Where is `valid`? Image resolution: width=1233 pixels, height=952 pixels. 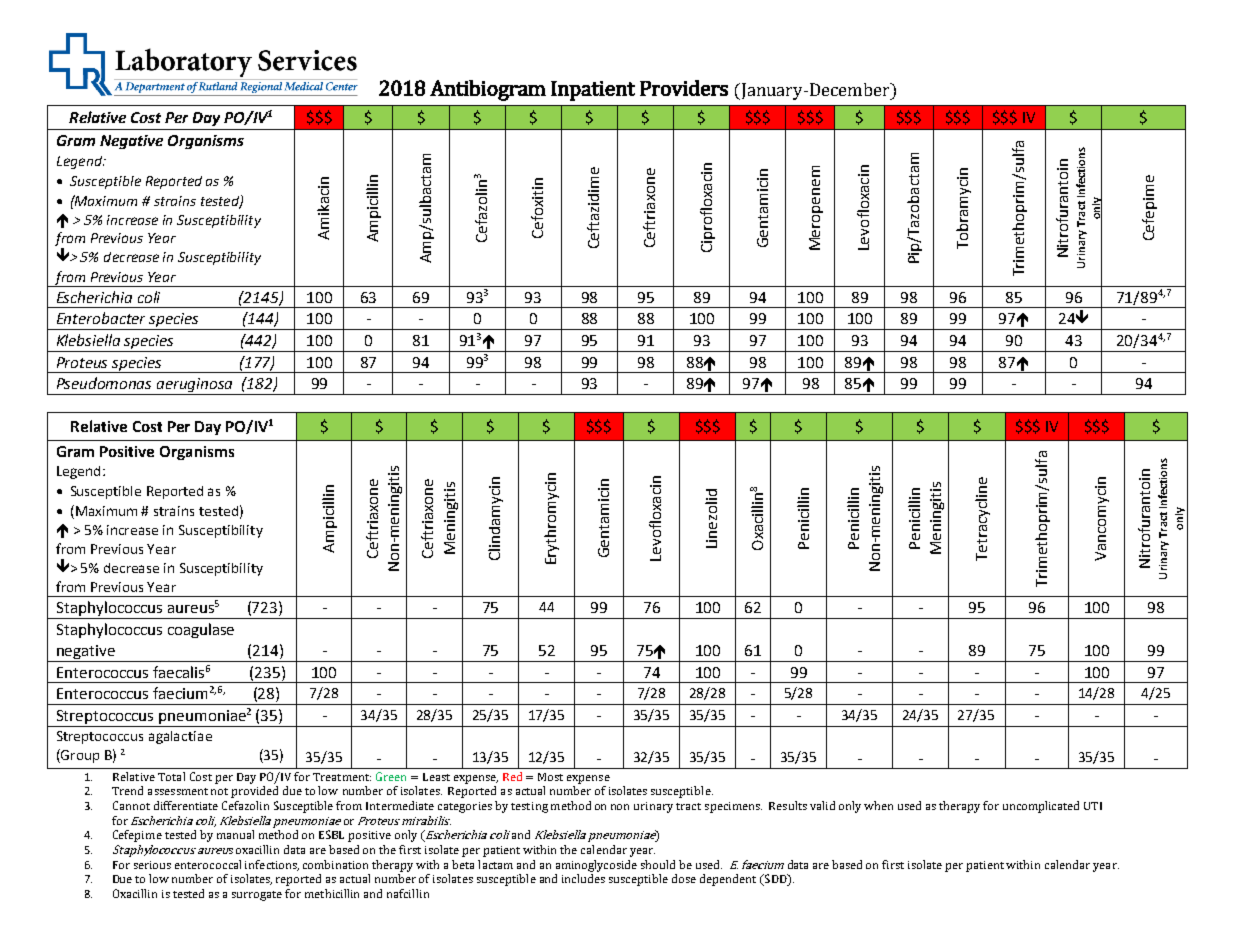
valid is located at coordinates (822, 805).
